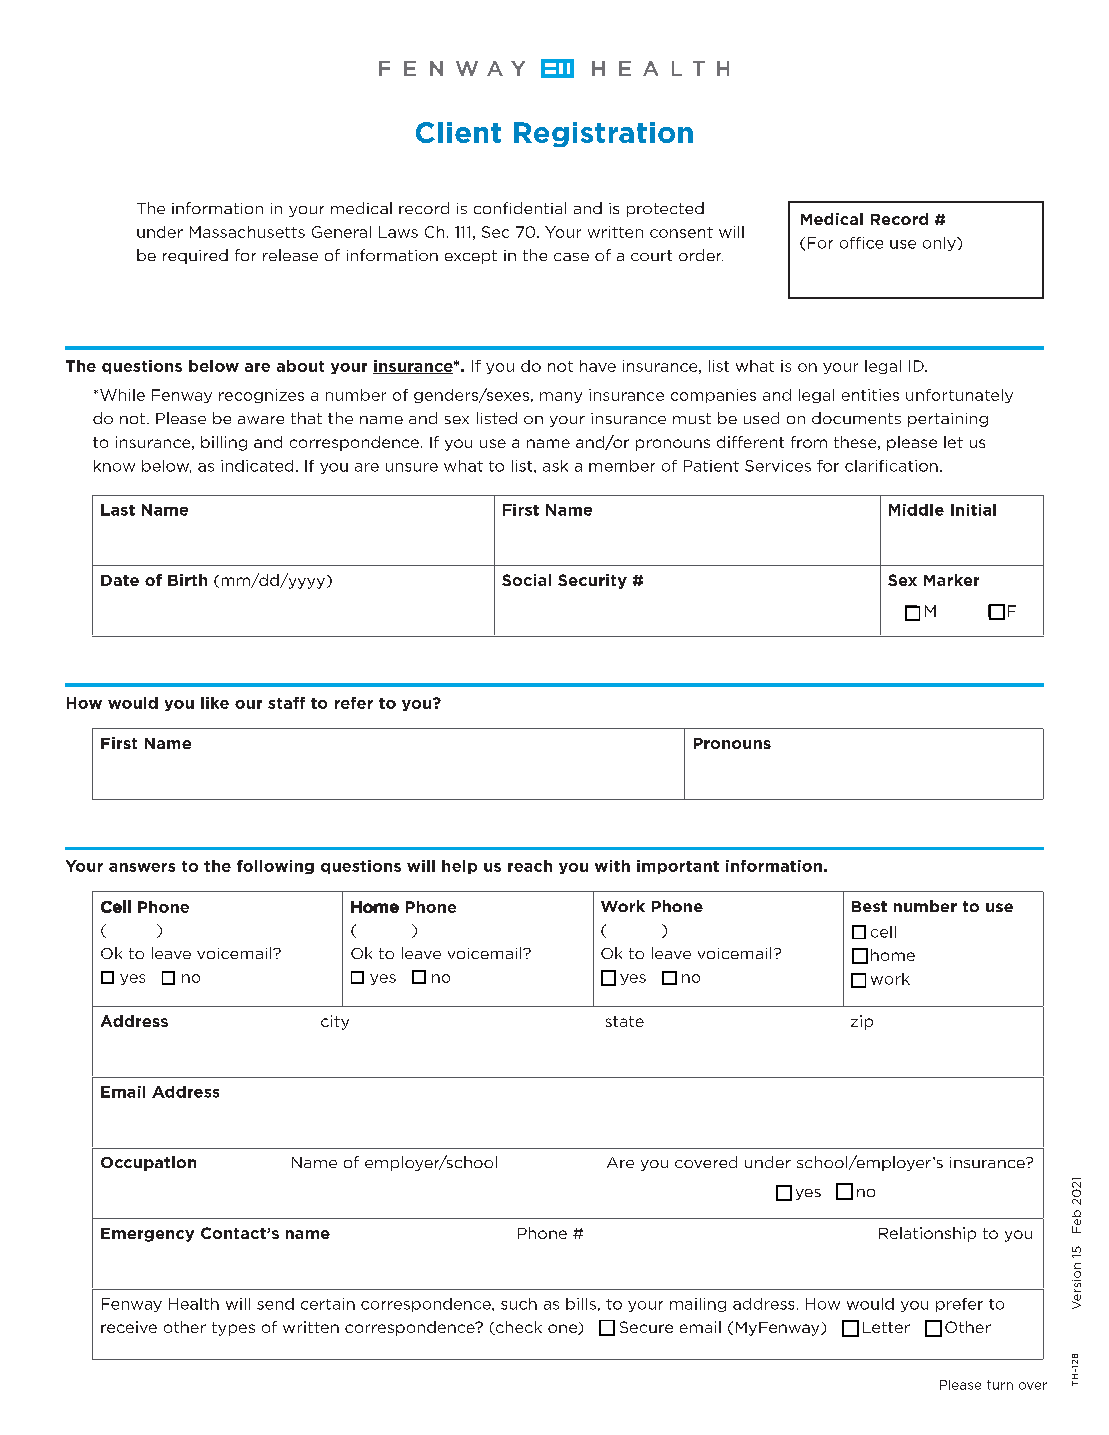  What do you see at coordinates (530, 866) in the document?
I see `reach` at bounding box center [530, 866].
